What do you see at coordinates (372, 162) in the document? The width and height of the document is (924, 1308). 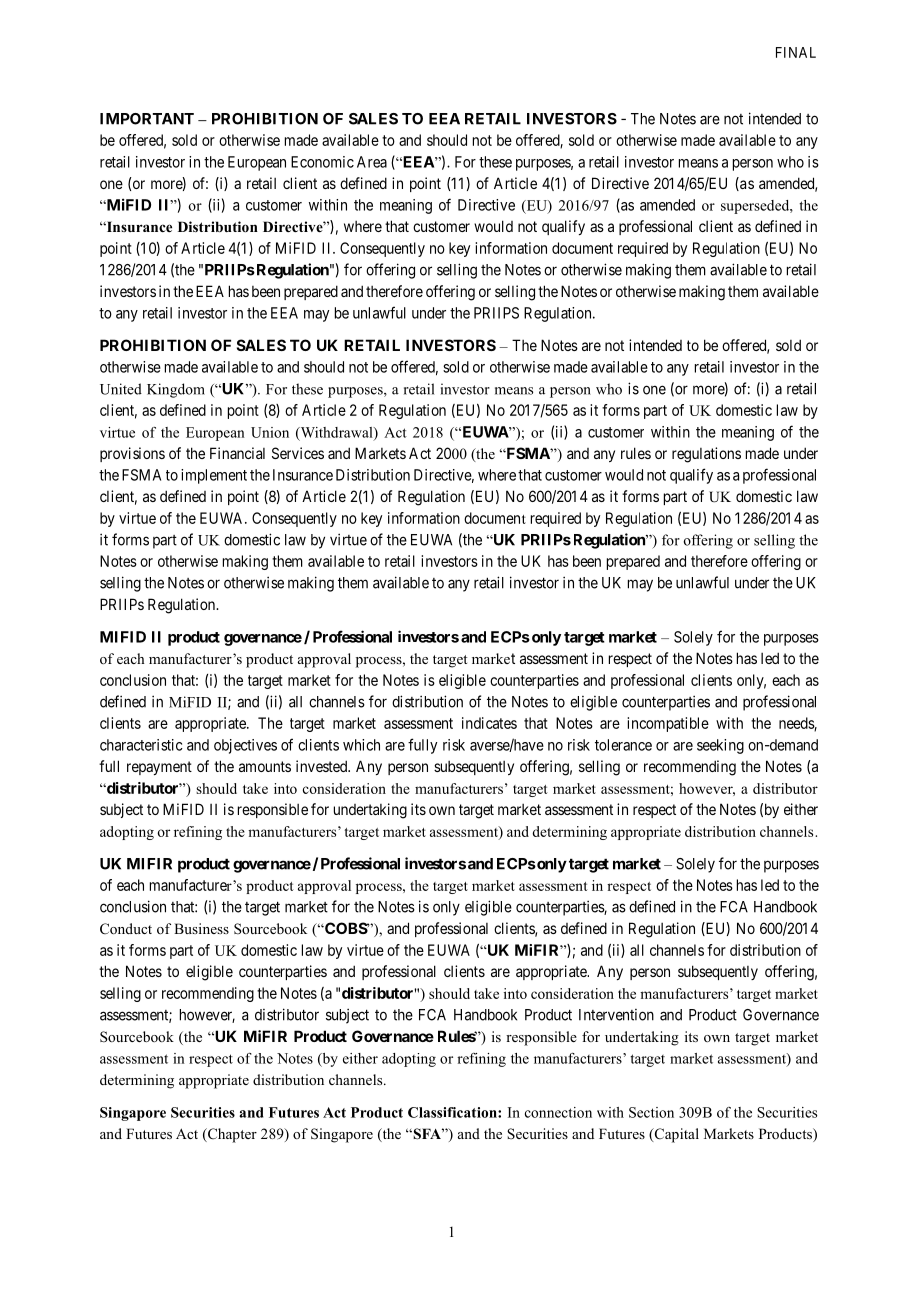 I see `Area` at bounding box center [372, 162].
